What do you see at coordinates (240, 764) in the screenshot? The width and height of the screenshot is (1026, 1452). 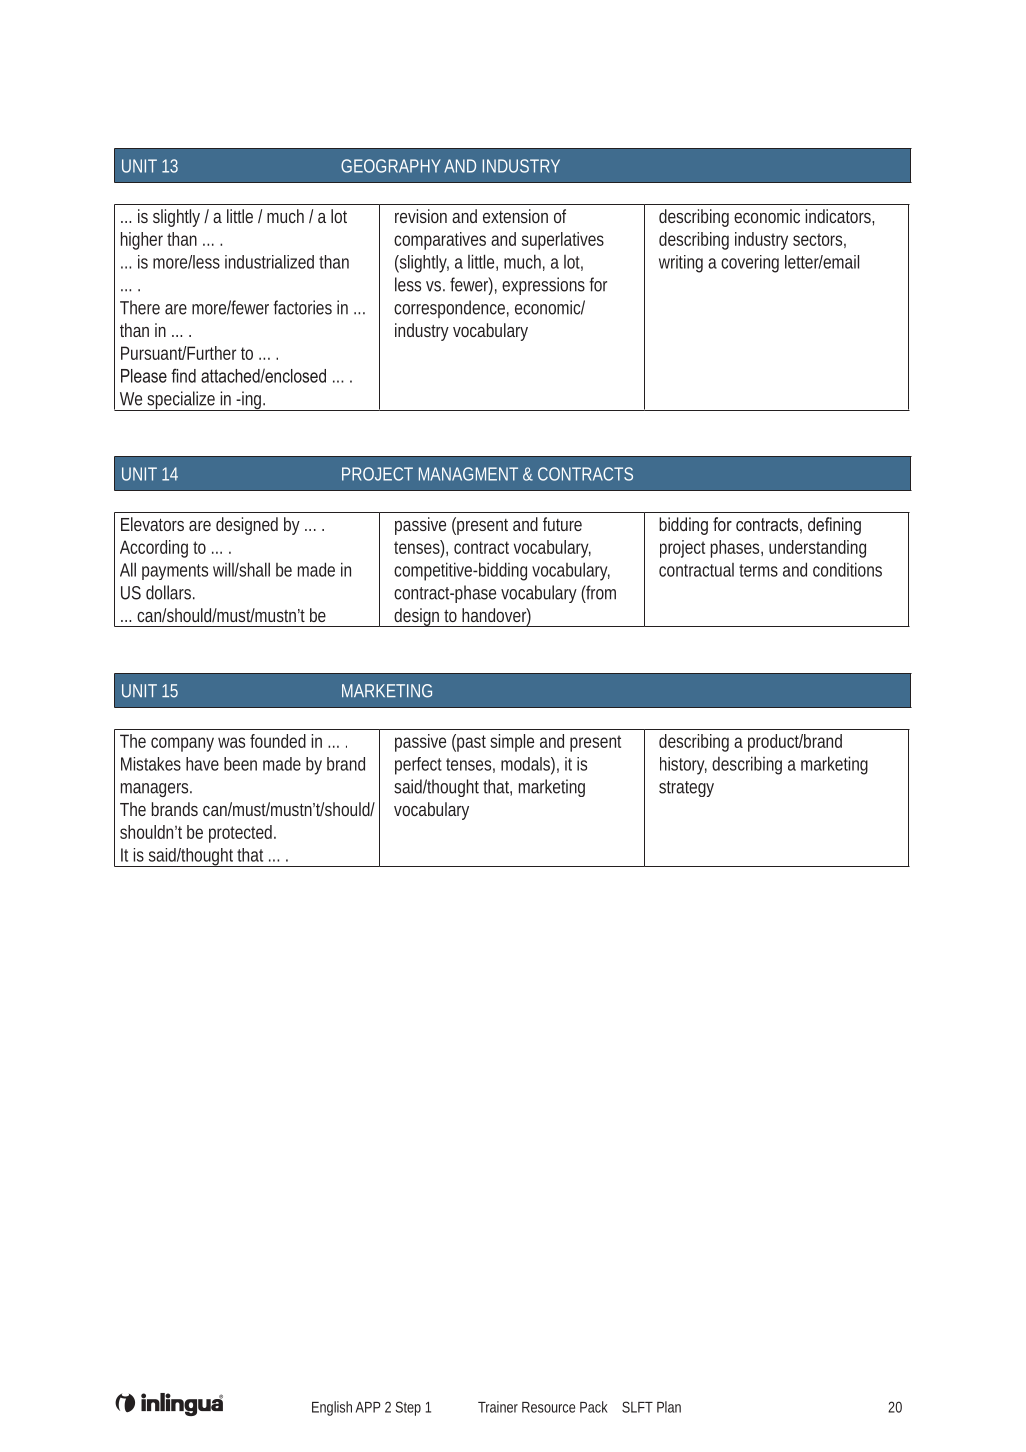 I see `been` at bounding box center [240, 764].
